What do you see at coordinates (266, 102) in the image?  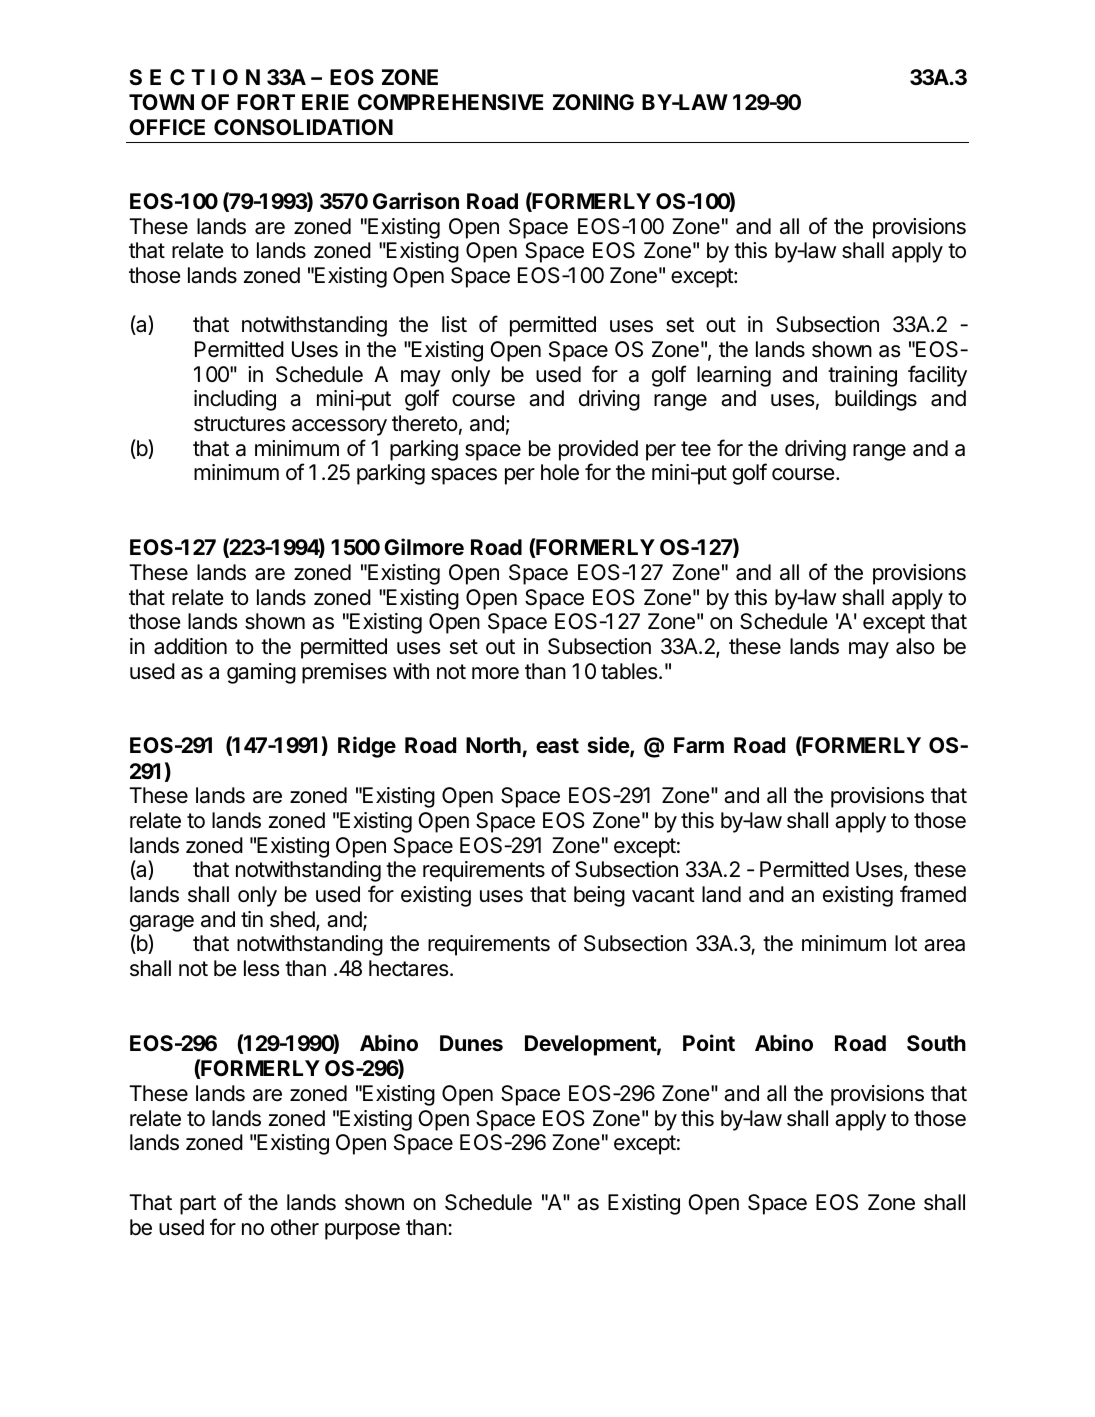 I see `FORT` at bounding box center [266, 102].
